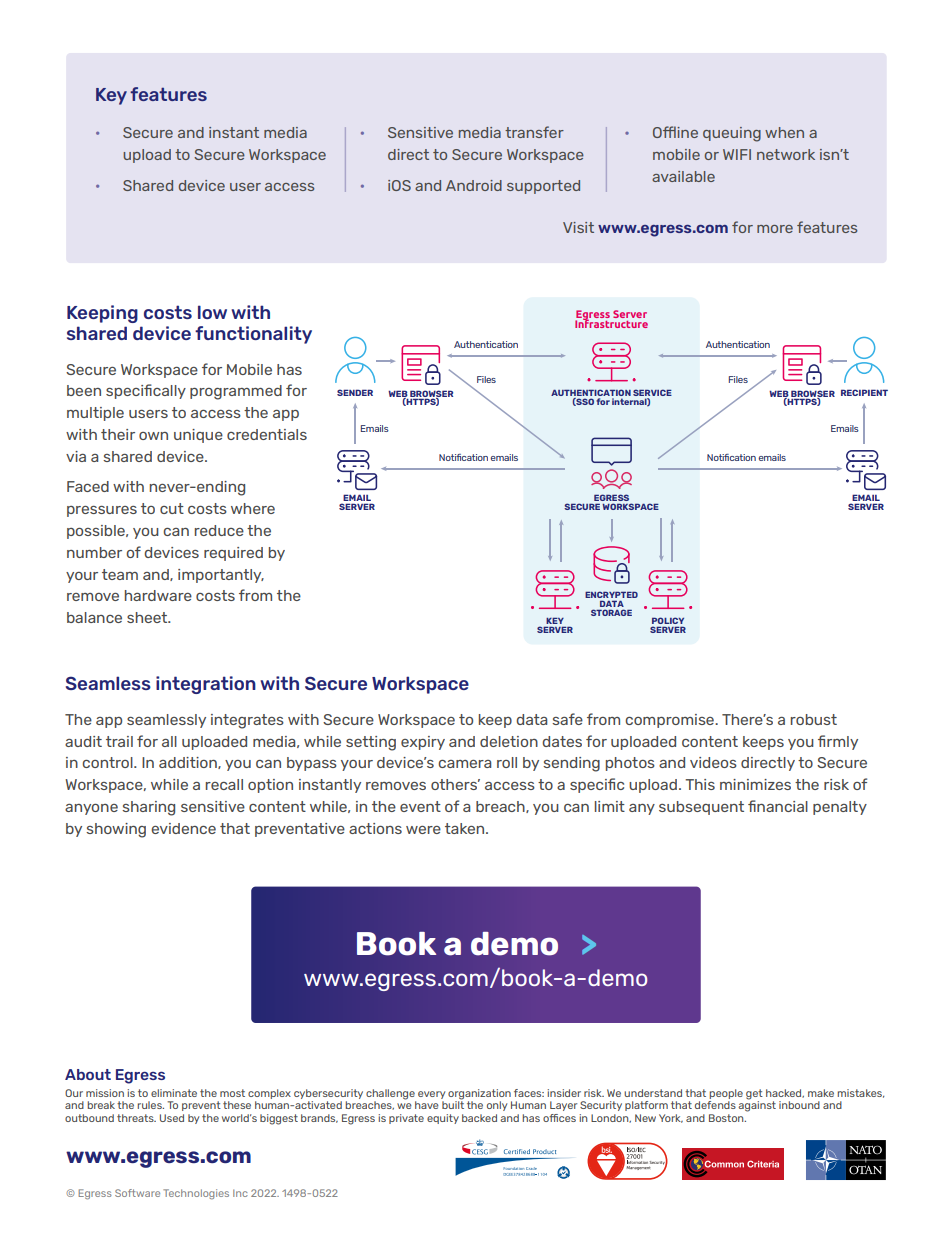 The height and width of the screenshot is (1233, 952). What do you see at coordinates (786, 154) in the screenshot?
I see `network` at bounding box center [786, 154].
